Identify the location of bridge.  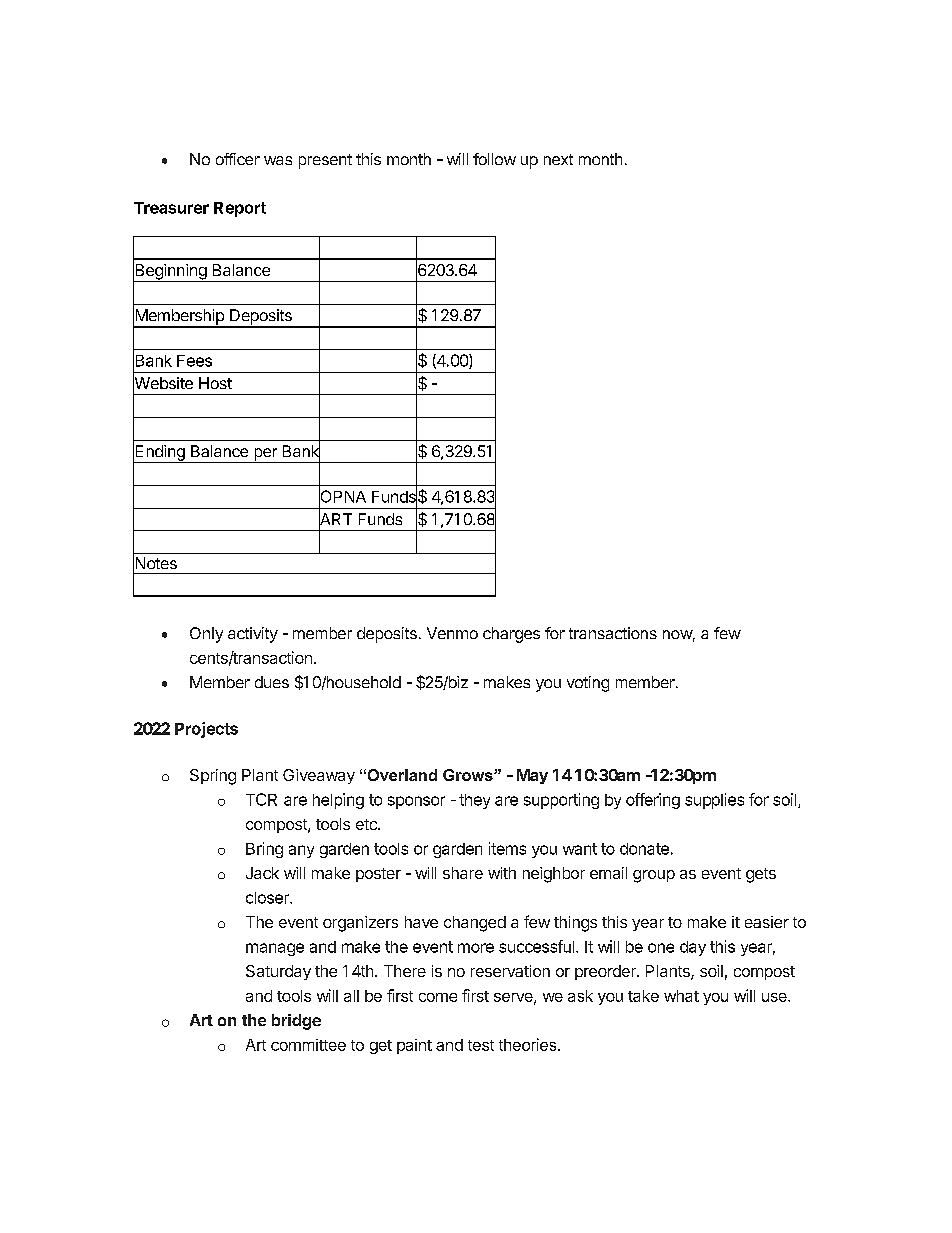
(296, 1022).
